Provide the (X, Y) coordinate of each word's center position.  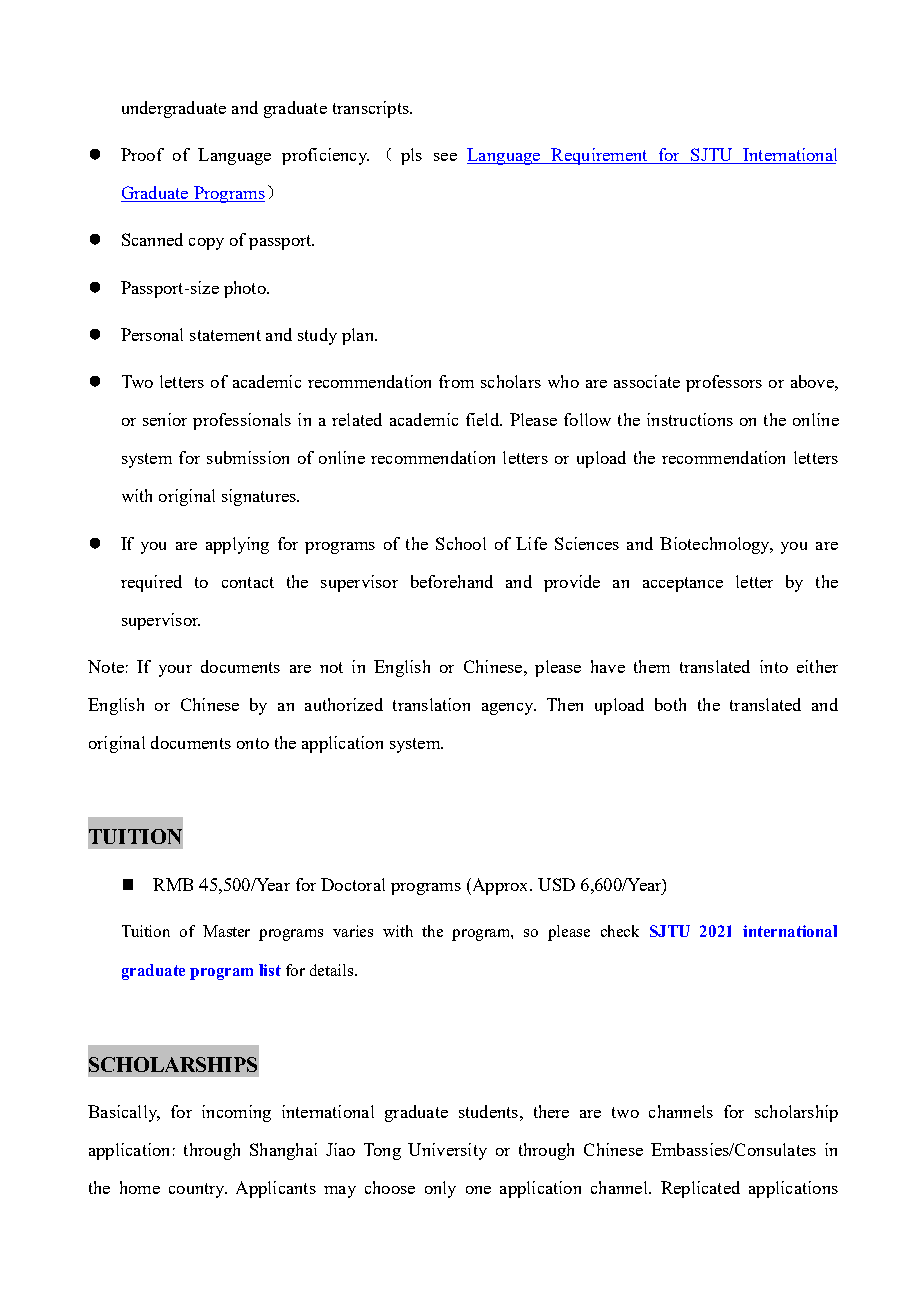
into (774, 666)
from (456, 381)
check (620, 931)
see (445, 157)
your (175, 671)
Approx (500, 886)
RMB (173, 884)
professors (724, 383)
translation (431, 704)
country (198, 1190)
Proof (142, 154)
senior (165, 419)
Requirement (599, 156)
